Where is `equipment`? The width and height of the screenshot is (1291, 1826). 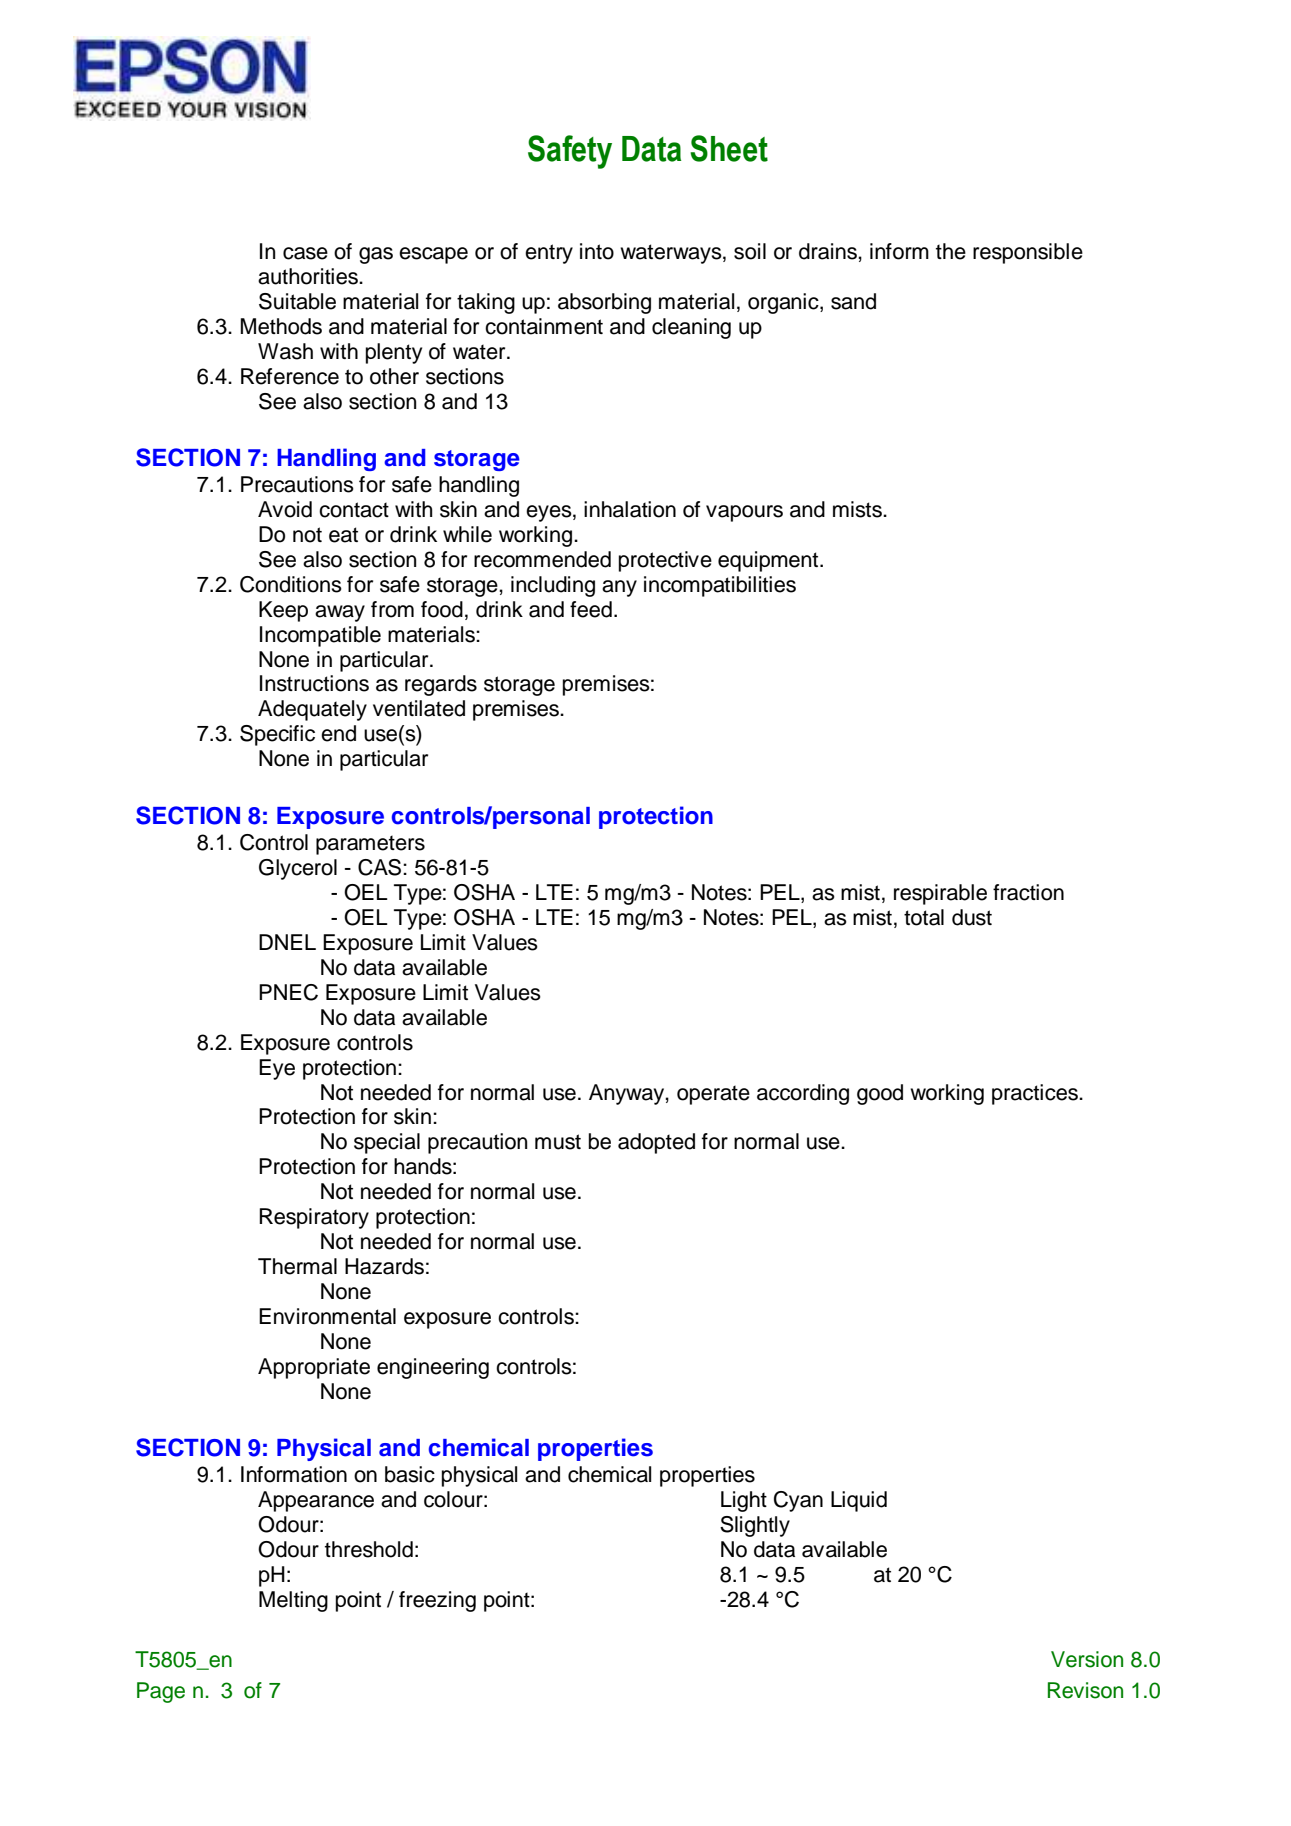
equipment is located at coordinates (769, 561).
